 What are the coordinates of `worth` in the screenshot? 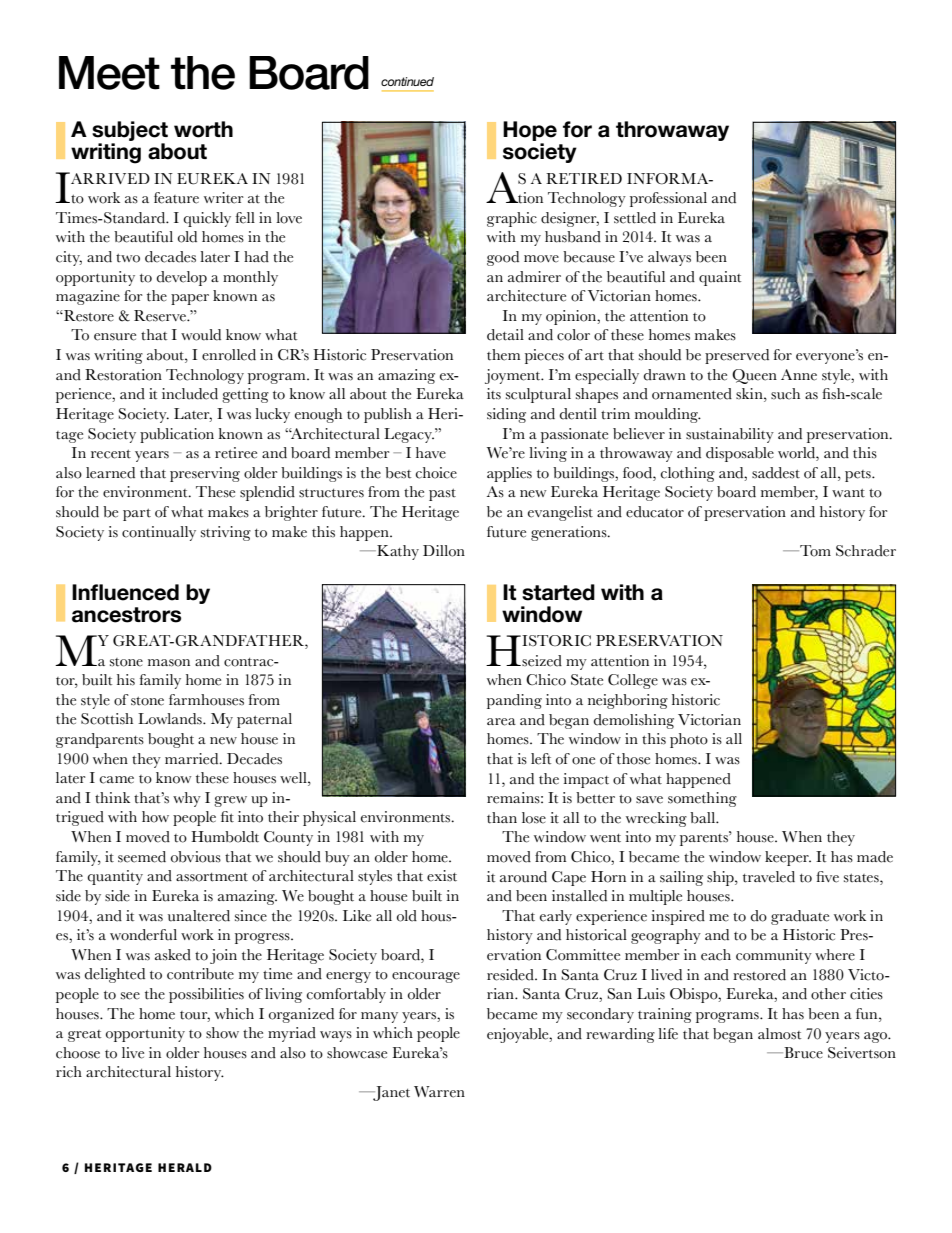 It's located at (203, 129).
